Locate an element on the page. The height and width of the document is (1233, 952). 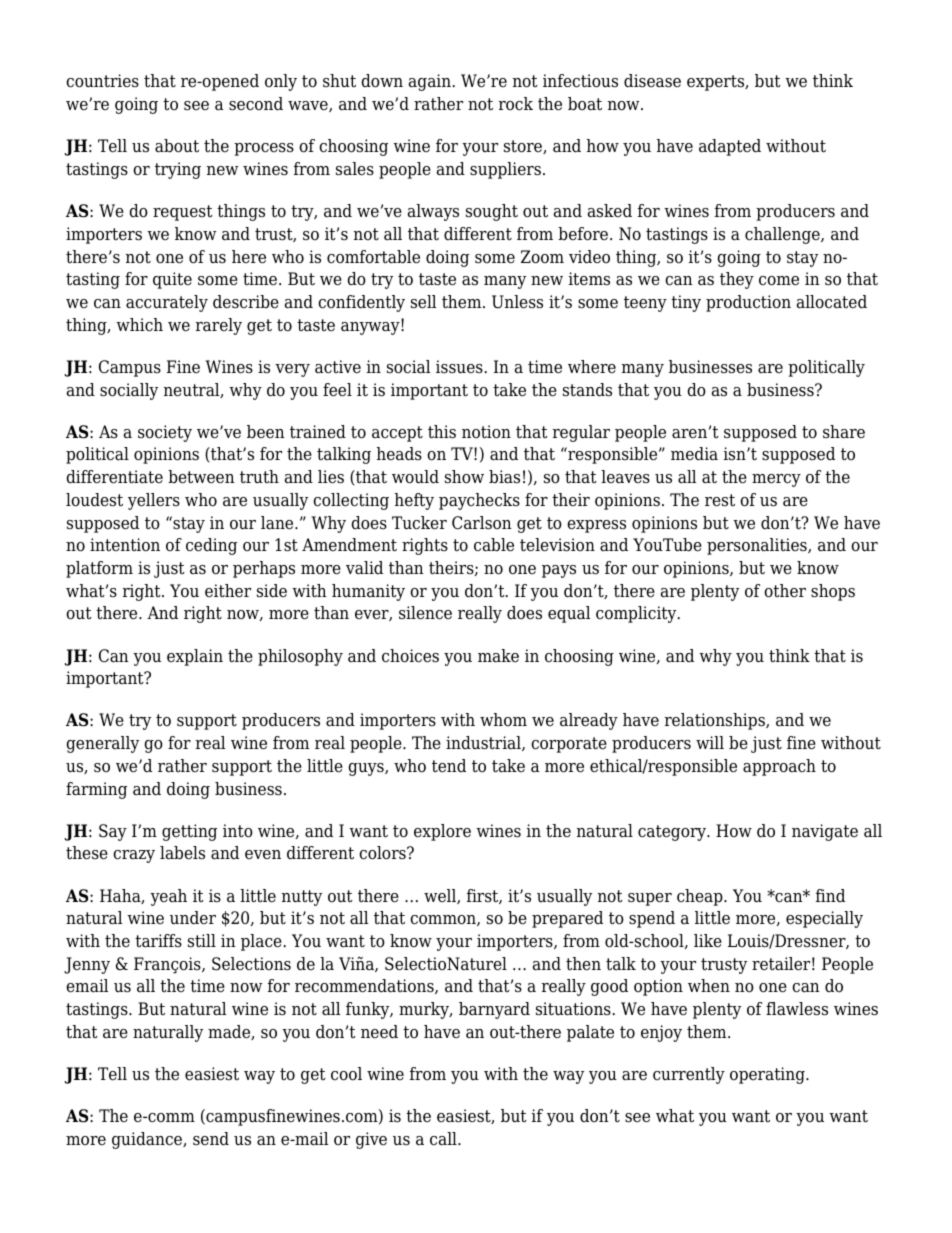
about is located at coordinates (177, 146).
